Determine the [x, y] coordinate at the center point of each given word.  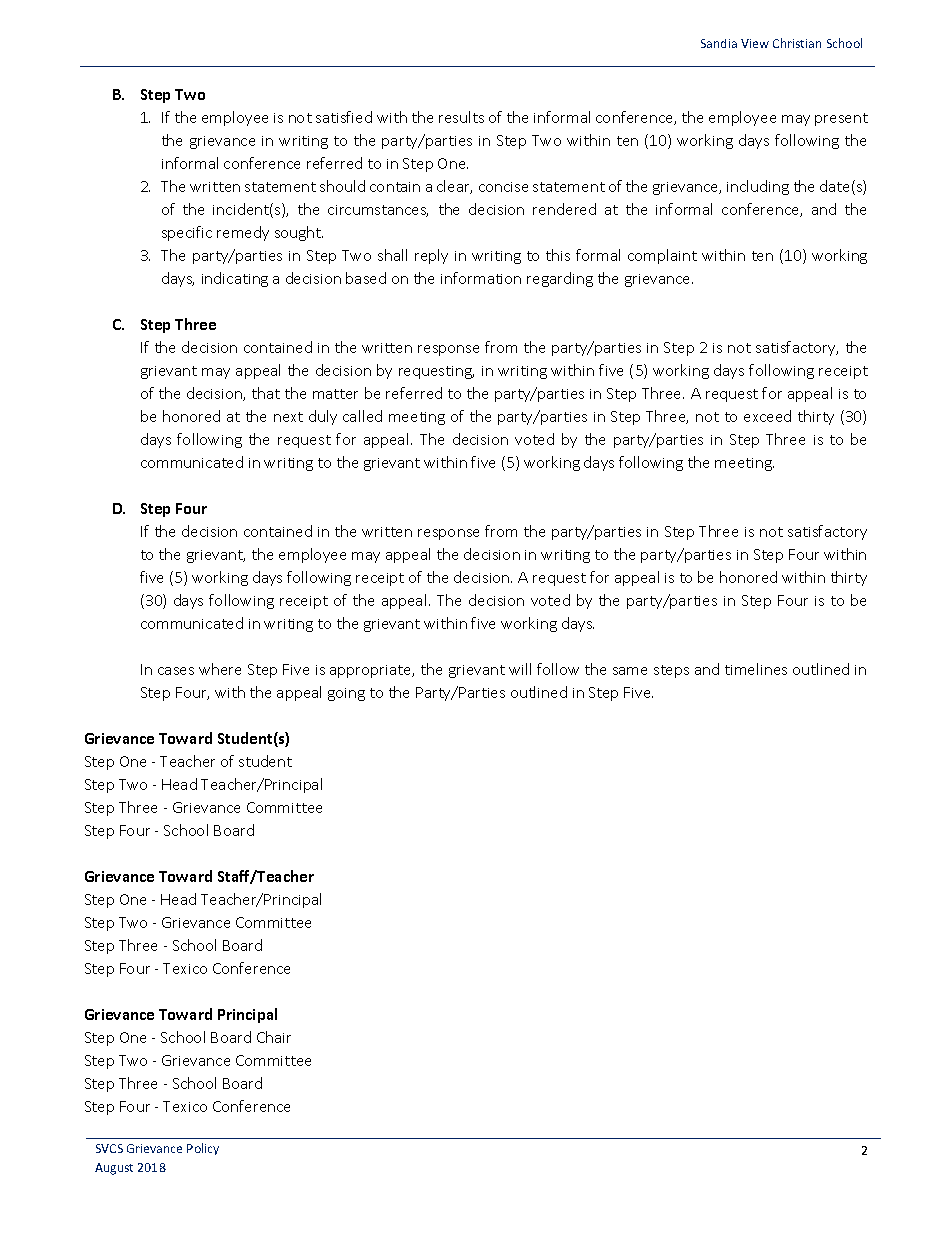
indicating [235, 279]
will [520, 669]
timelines [756, 669]
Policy [203, 1149]
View [755, 43]
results [461, 117]
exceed [767, 416]
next [288, 417]
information [481, 278]
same [630, 671]
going [346, 694]
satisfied [344, 117]
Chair [274, 1037]
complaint [662, 256]
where [220, 669]
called [362, 416]
